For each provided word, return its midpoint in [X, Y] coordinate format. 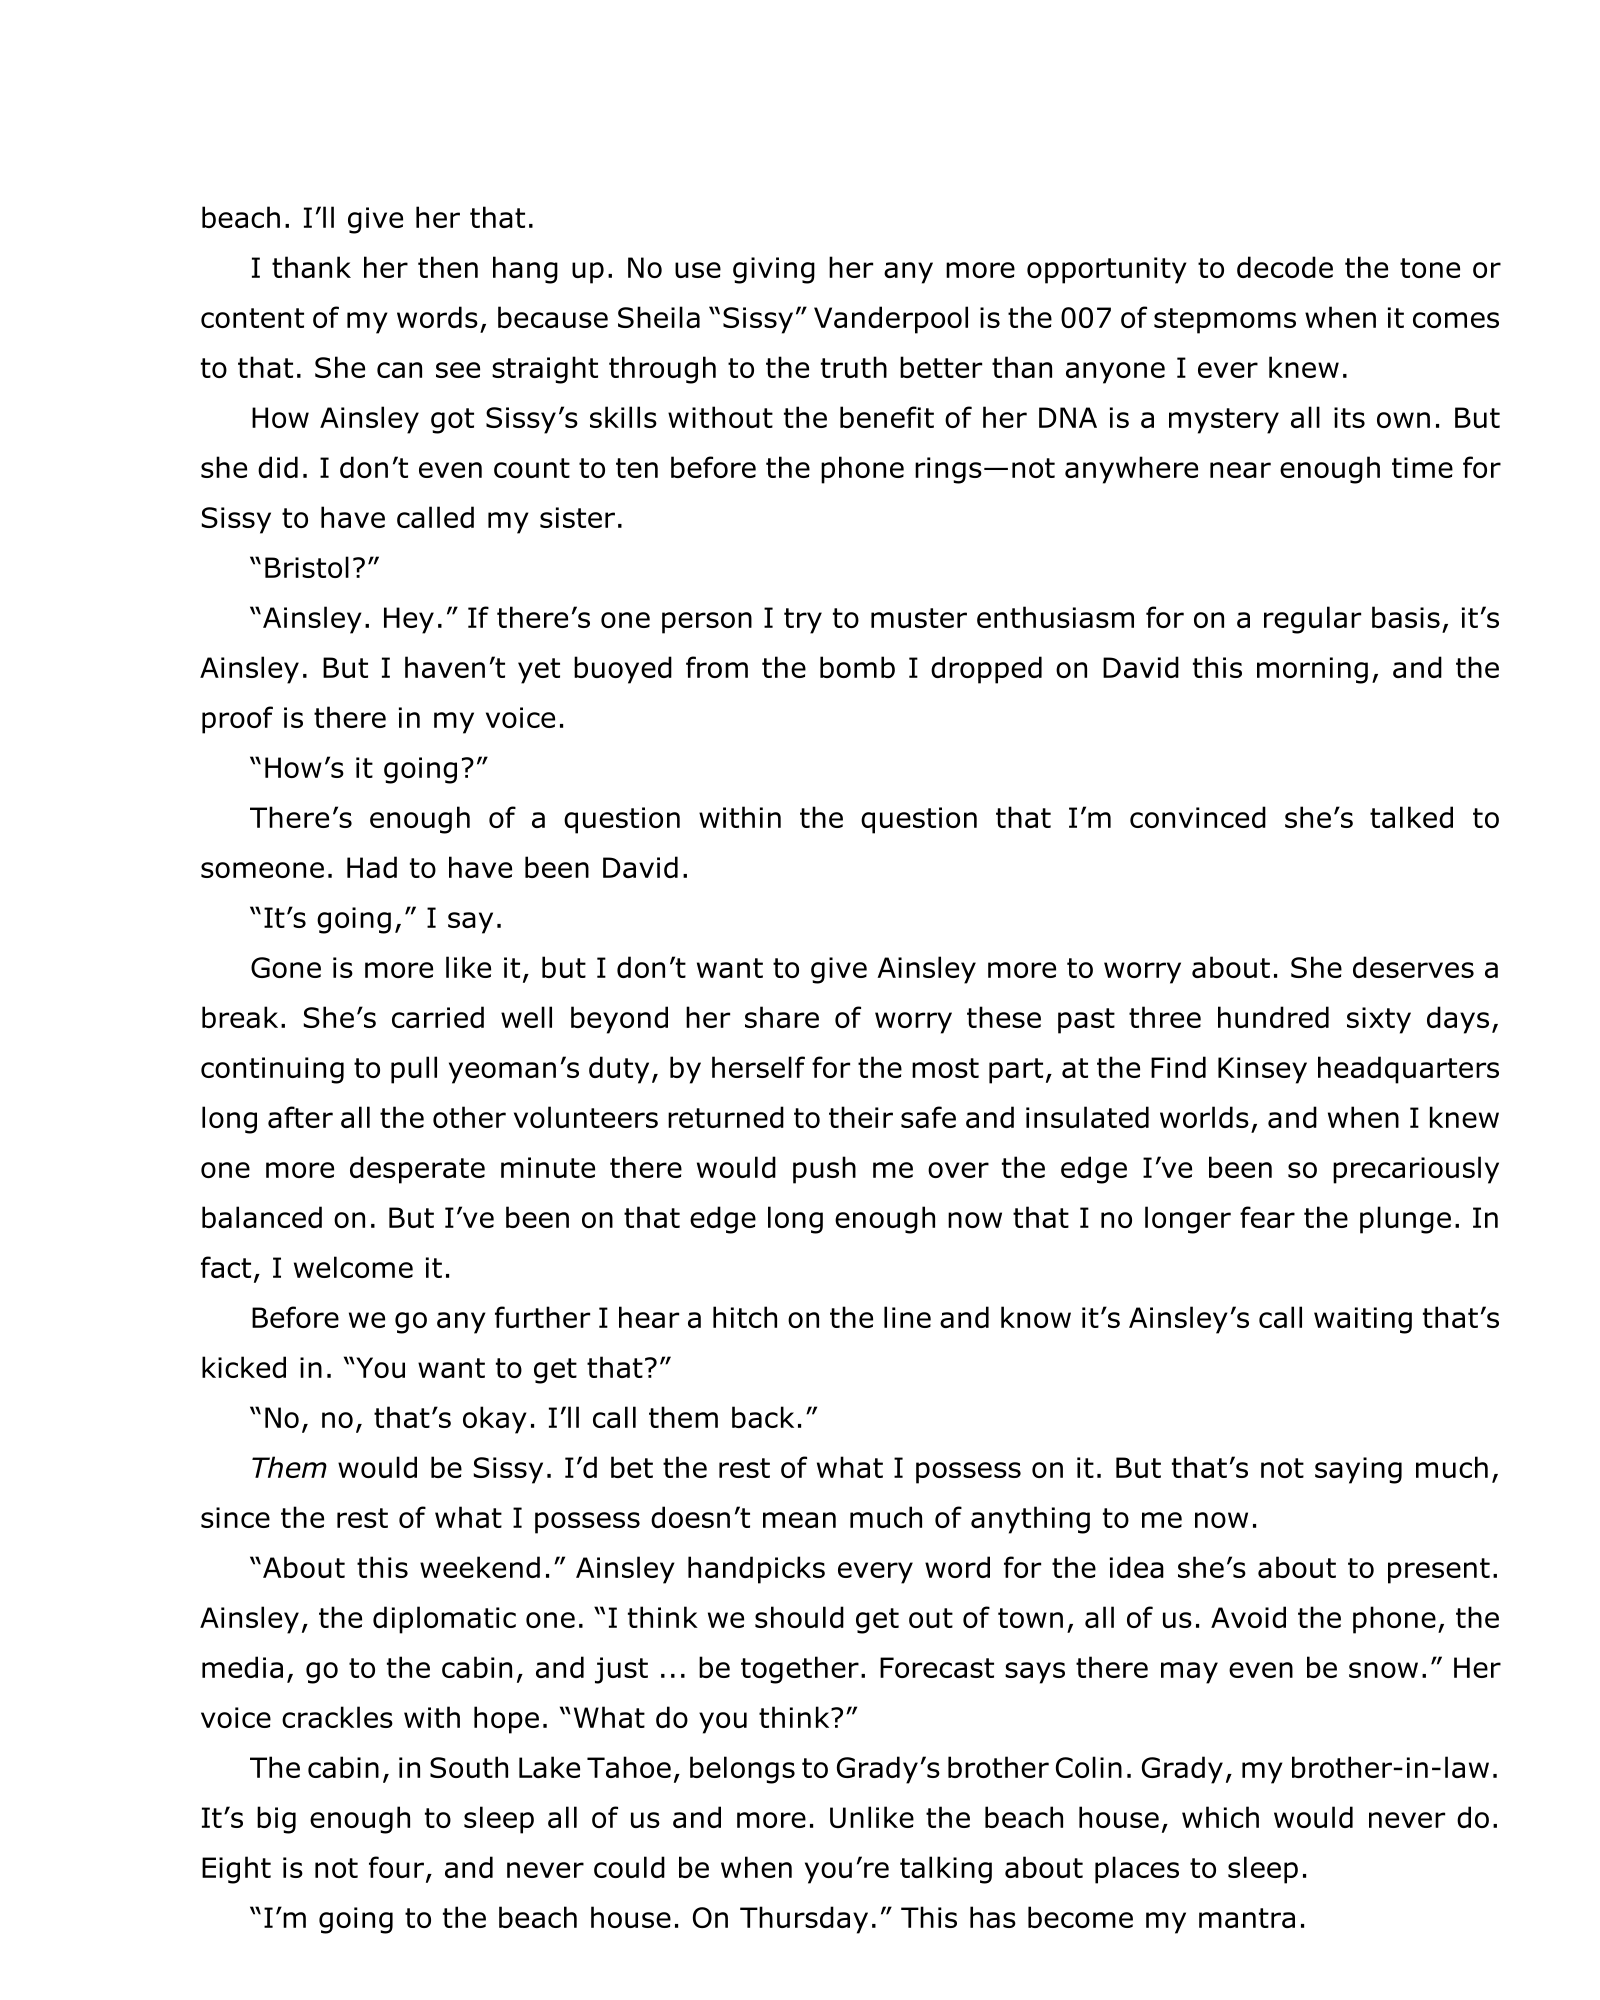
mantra [1247, 1918]
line [907, 1317]
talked [1411, 817]
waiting [1363, 1320]
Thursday [804, 1920]
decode [1285, 267]
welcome [353, 1267]
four [396, 1867]
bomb [857, 667]
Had [372, 867]
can [399, 370]
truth [854, 367]
